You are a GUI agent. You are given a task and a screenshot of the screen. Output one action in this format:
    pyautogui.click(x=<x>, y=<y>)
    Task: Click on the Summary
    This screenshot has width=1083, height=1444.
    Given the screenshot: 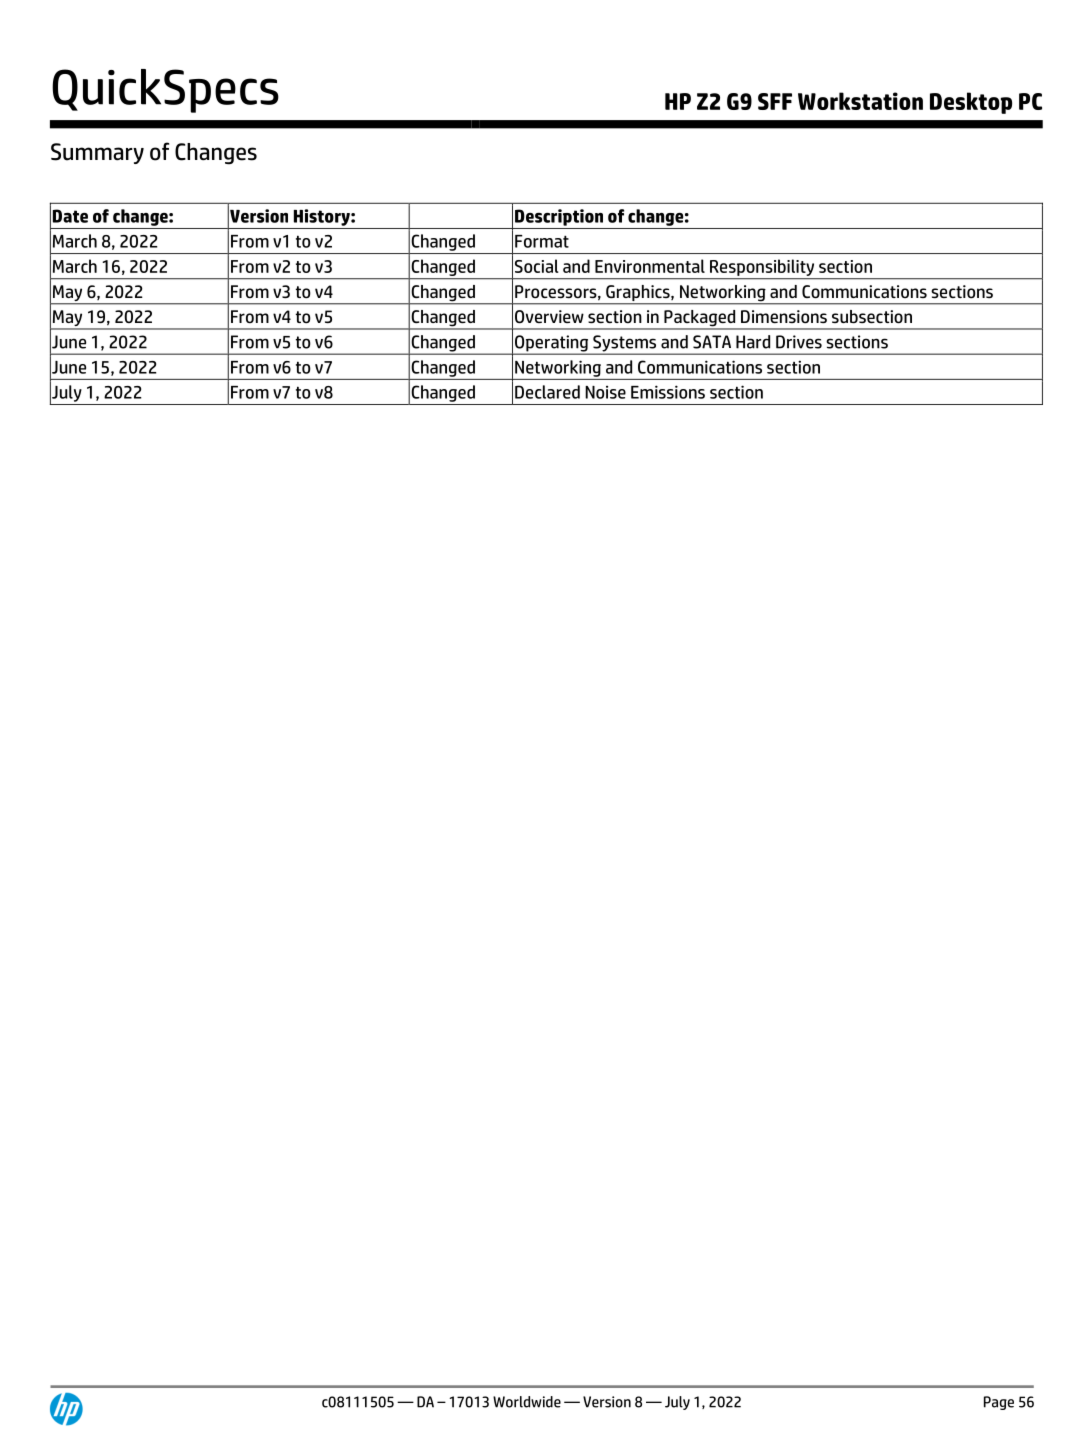 What is the action you would take?
    pyautogui.click(x=97, y=153)
